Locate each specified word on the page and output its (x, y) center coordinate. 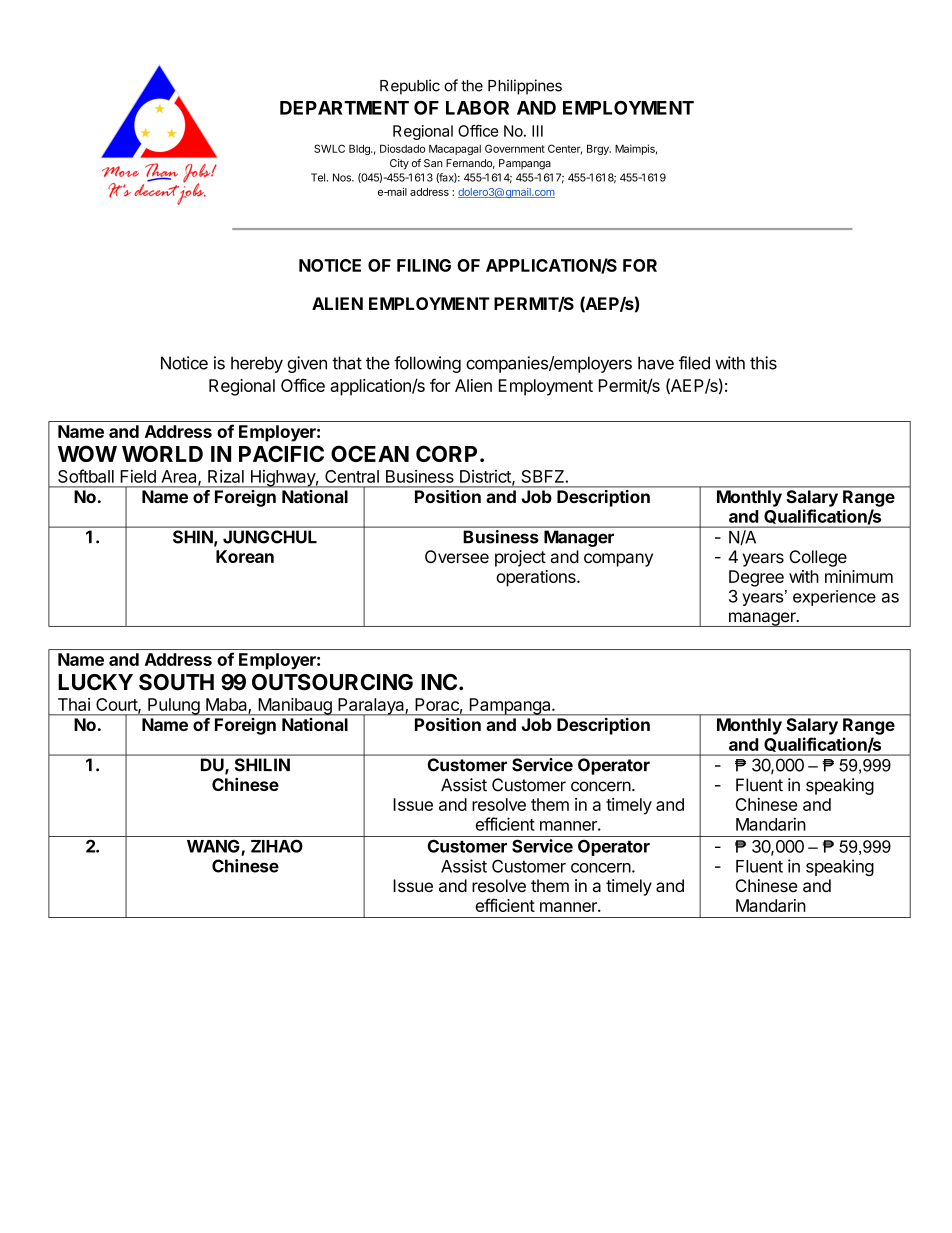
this (763, 363)
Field (138, 476)
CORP (446, 453)
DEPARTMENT (344, 108)
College (818, 558)
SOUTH (176, 682)
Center (565, 149)
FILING (424, 265)
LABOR (477, 108)
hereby (257, 364)
